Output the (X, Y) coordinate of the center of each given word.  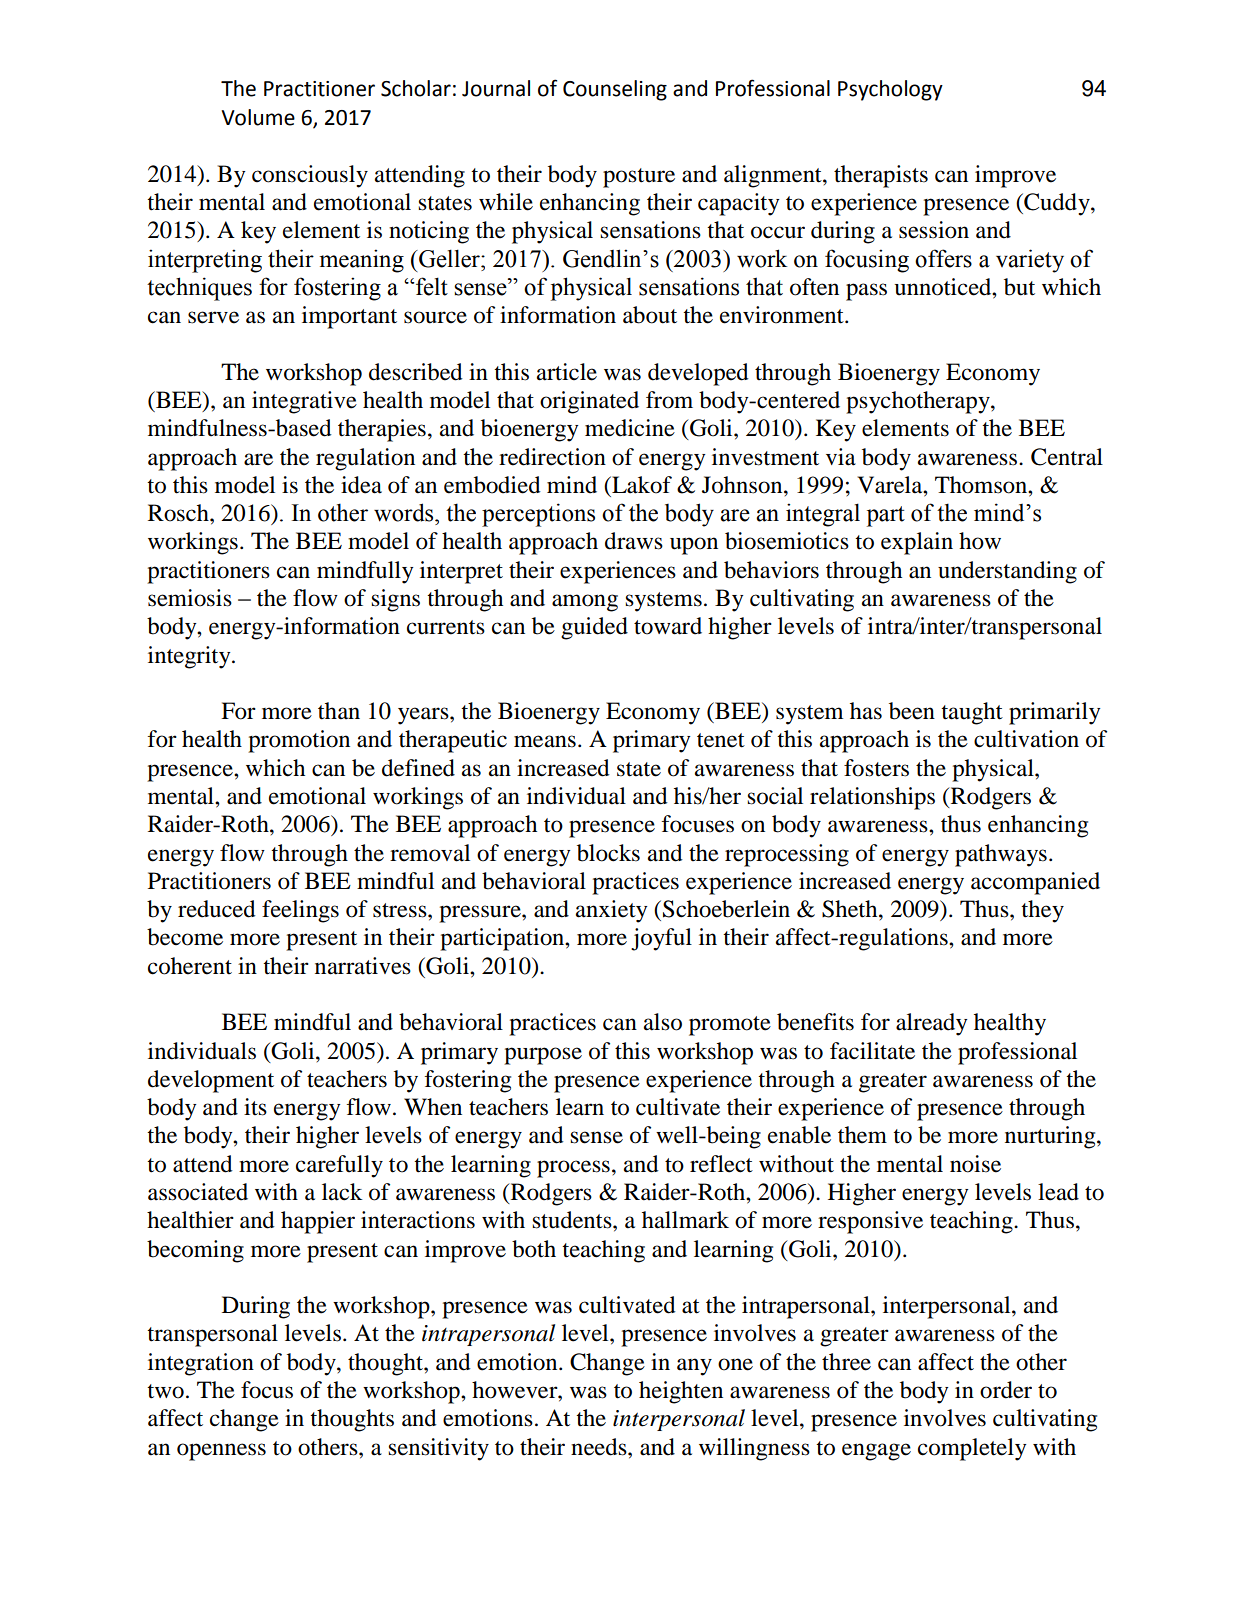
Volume (258, 117)
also (663, 1022)
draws (634, 541)
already (932, 1024)
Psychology (890, 90)
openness (221, 1452)
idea (361, 485)
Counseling (615, 90)
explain (917, 543)
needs (600, 1447)
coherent (190, 966)
